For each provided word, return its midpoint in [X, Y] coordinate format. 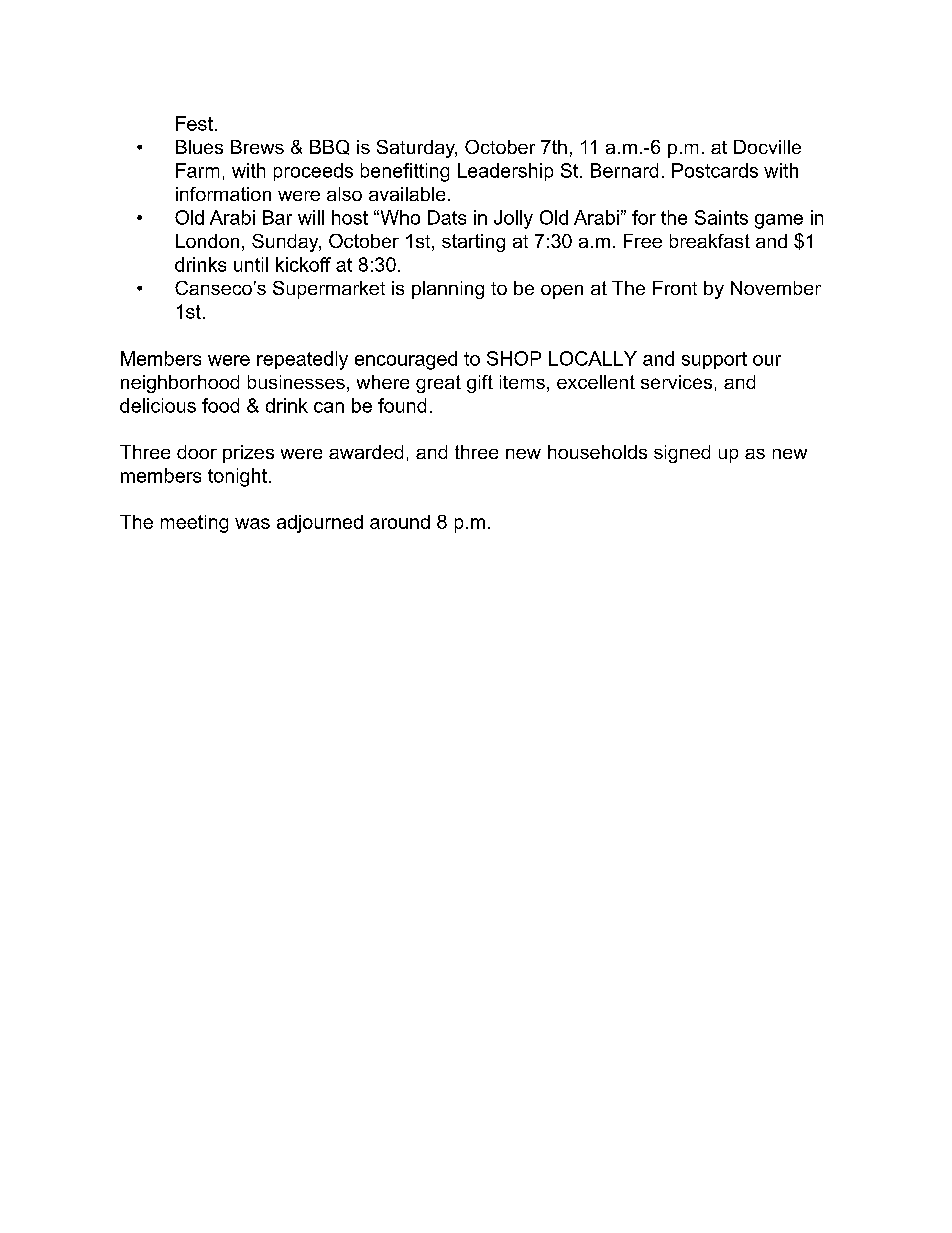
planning [448, 290]
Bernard [624, 170]
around [400, 522]
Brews [257, 147]
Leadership [505, 172]
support [714, 360]
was [252, 523]
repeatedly [302, 360]
